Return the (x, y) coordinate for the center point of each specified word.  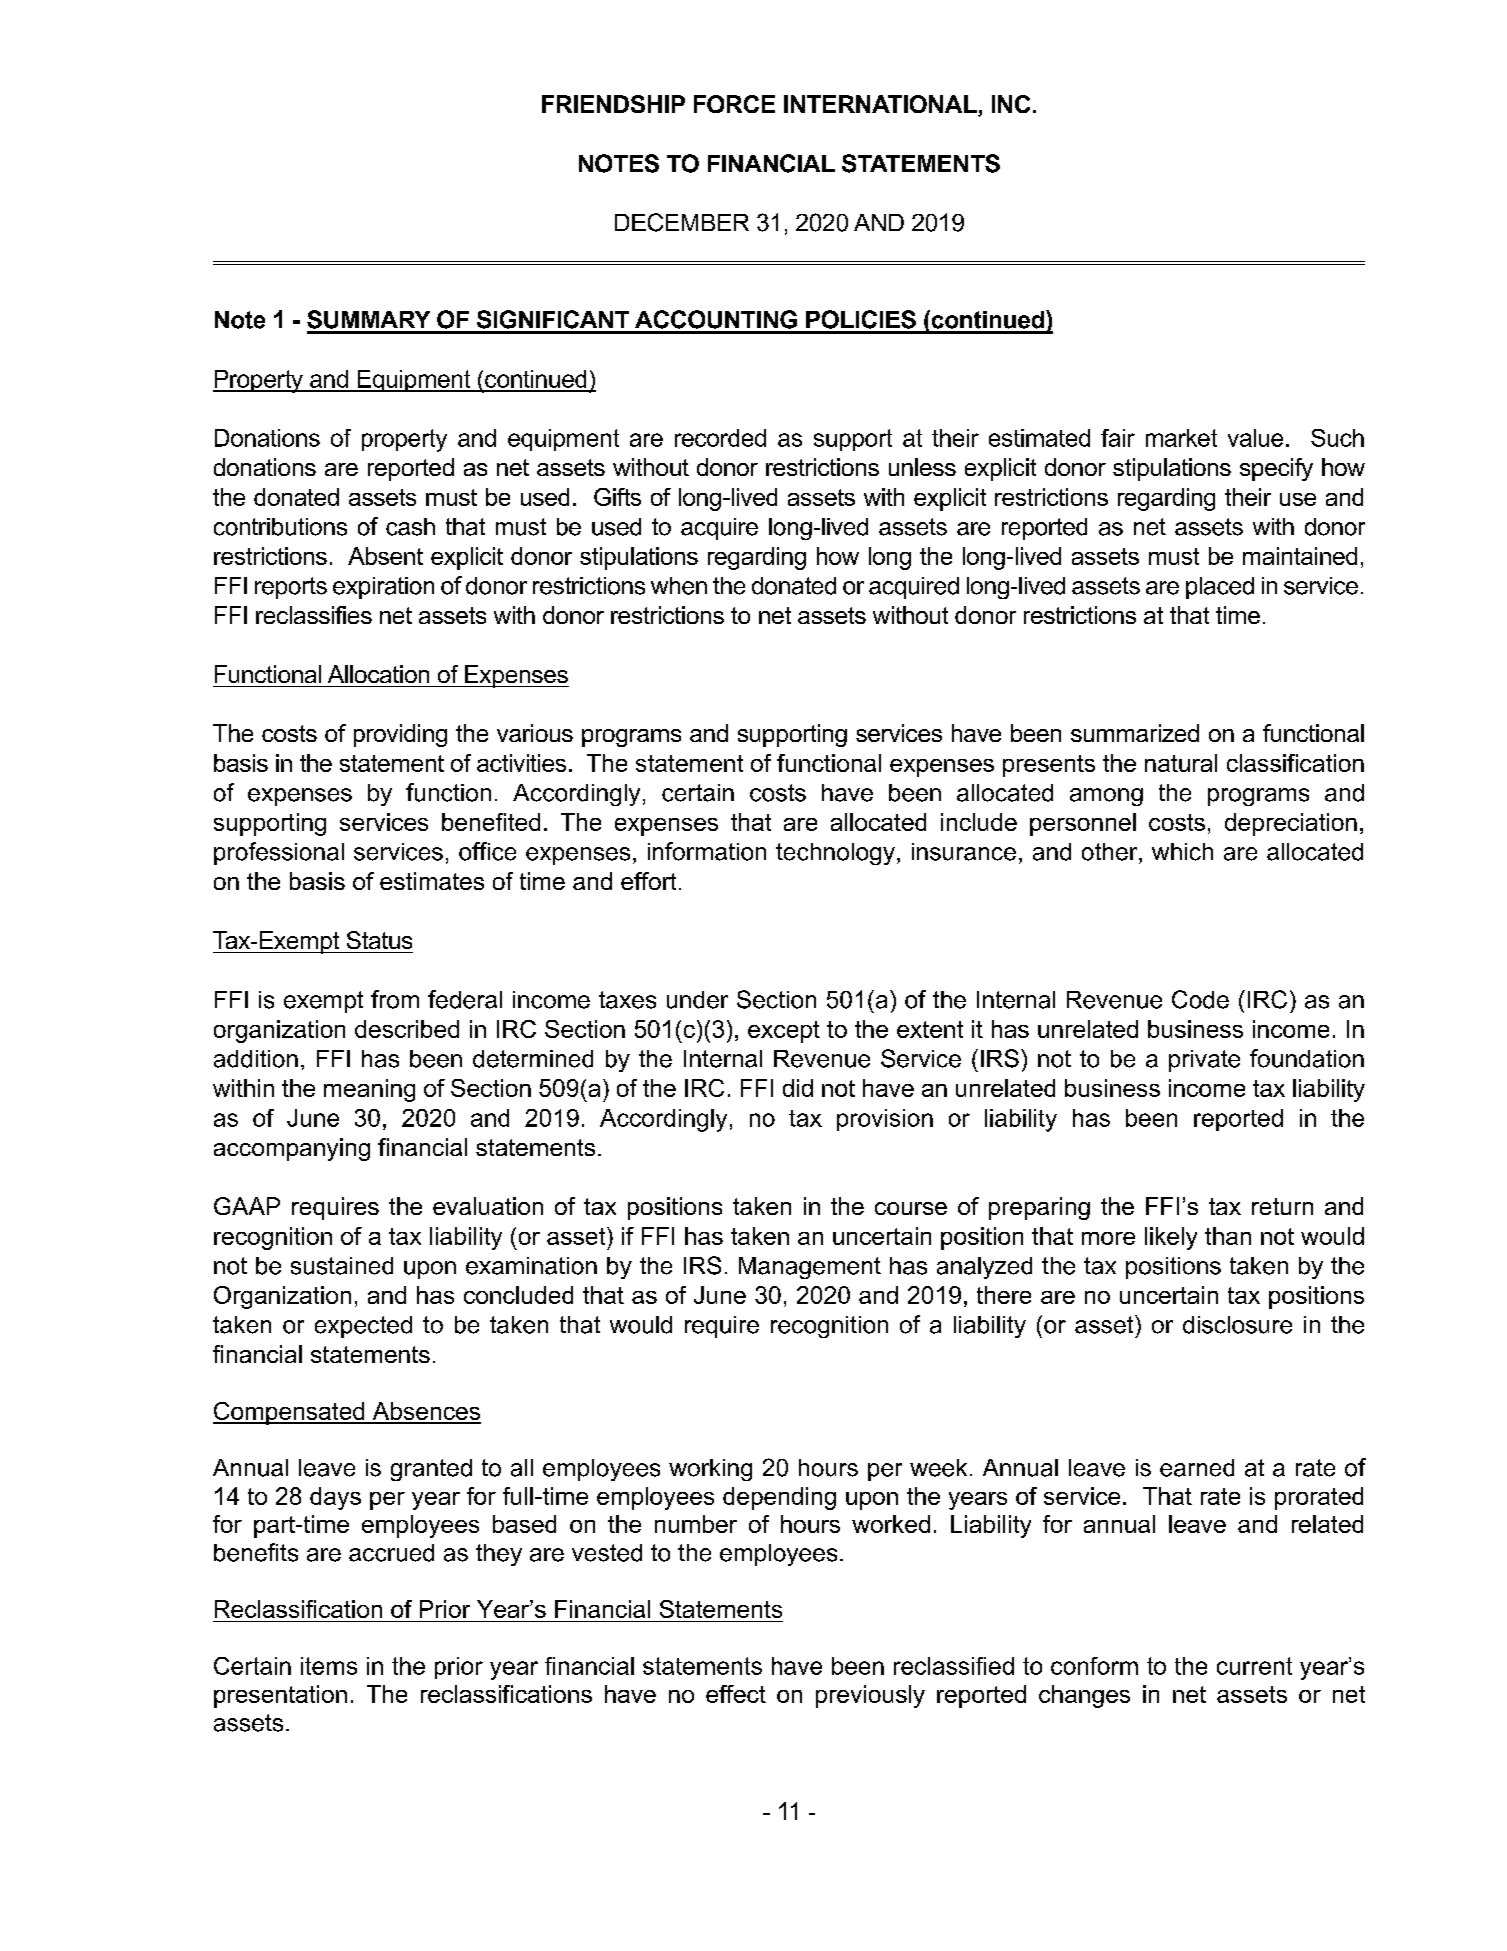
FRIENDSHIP (613, 104)
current (1254, 1666)
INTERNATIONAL (881, 105)
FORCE (734, 104)
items (329, 1666)
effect (736, 1694)
